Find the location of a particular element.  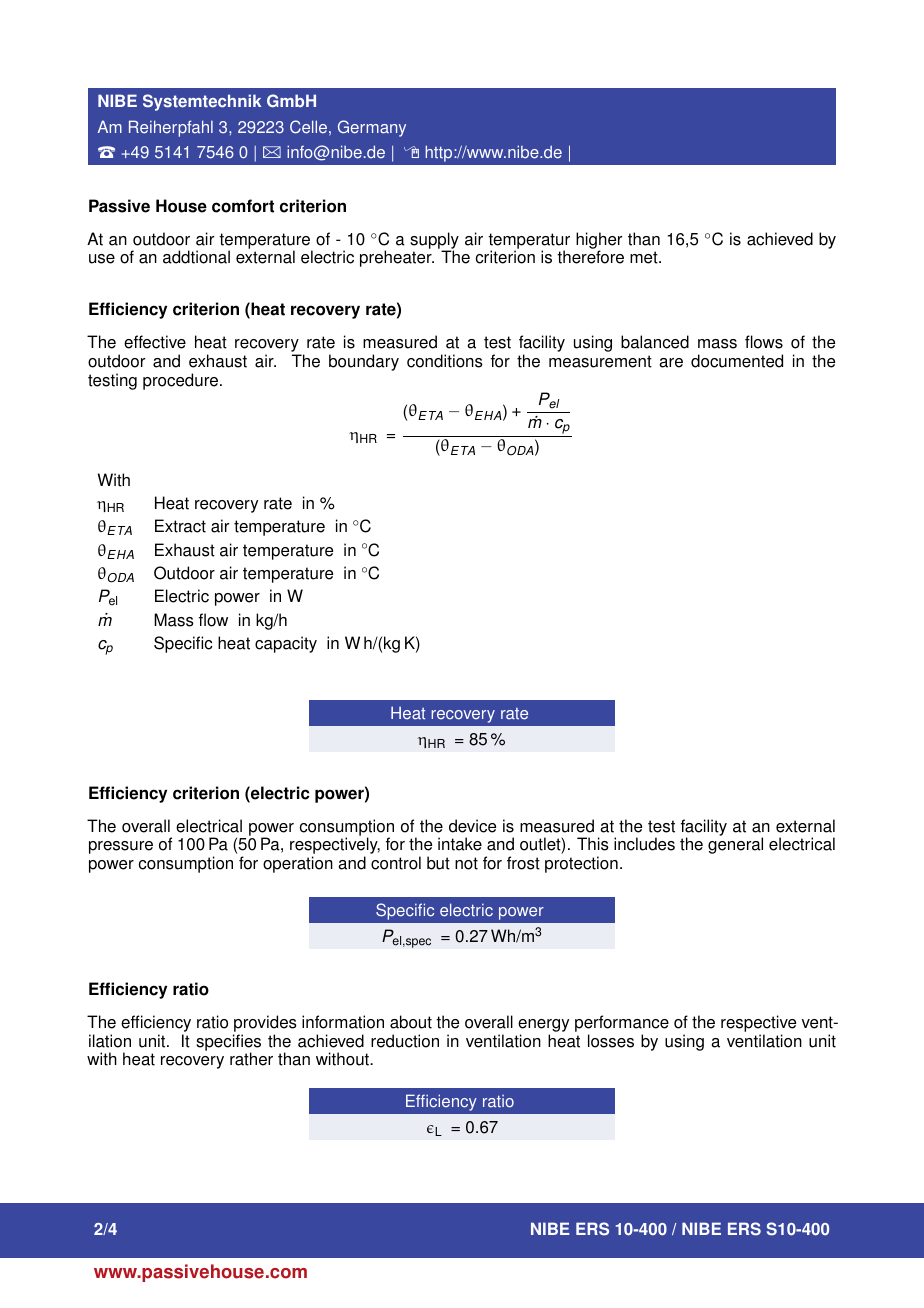

device is located at coordinates (472, 826).
